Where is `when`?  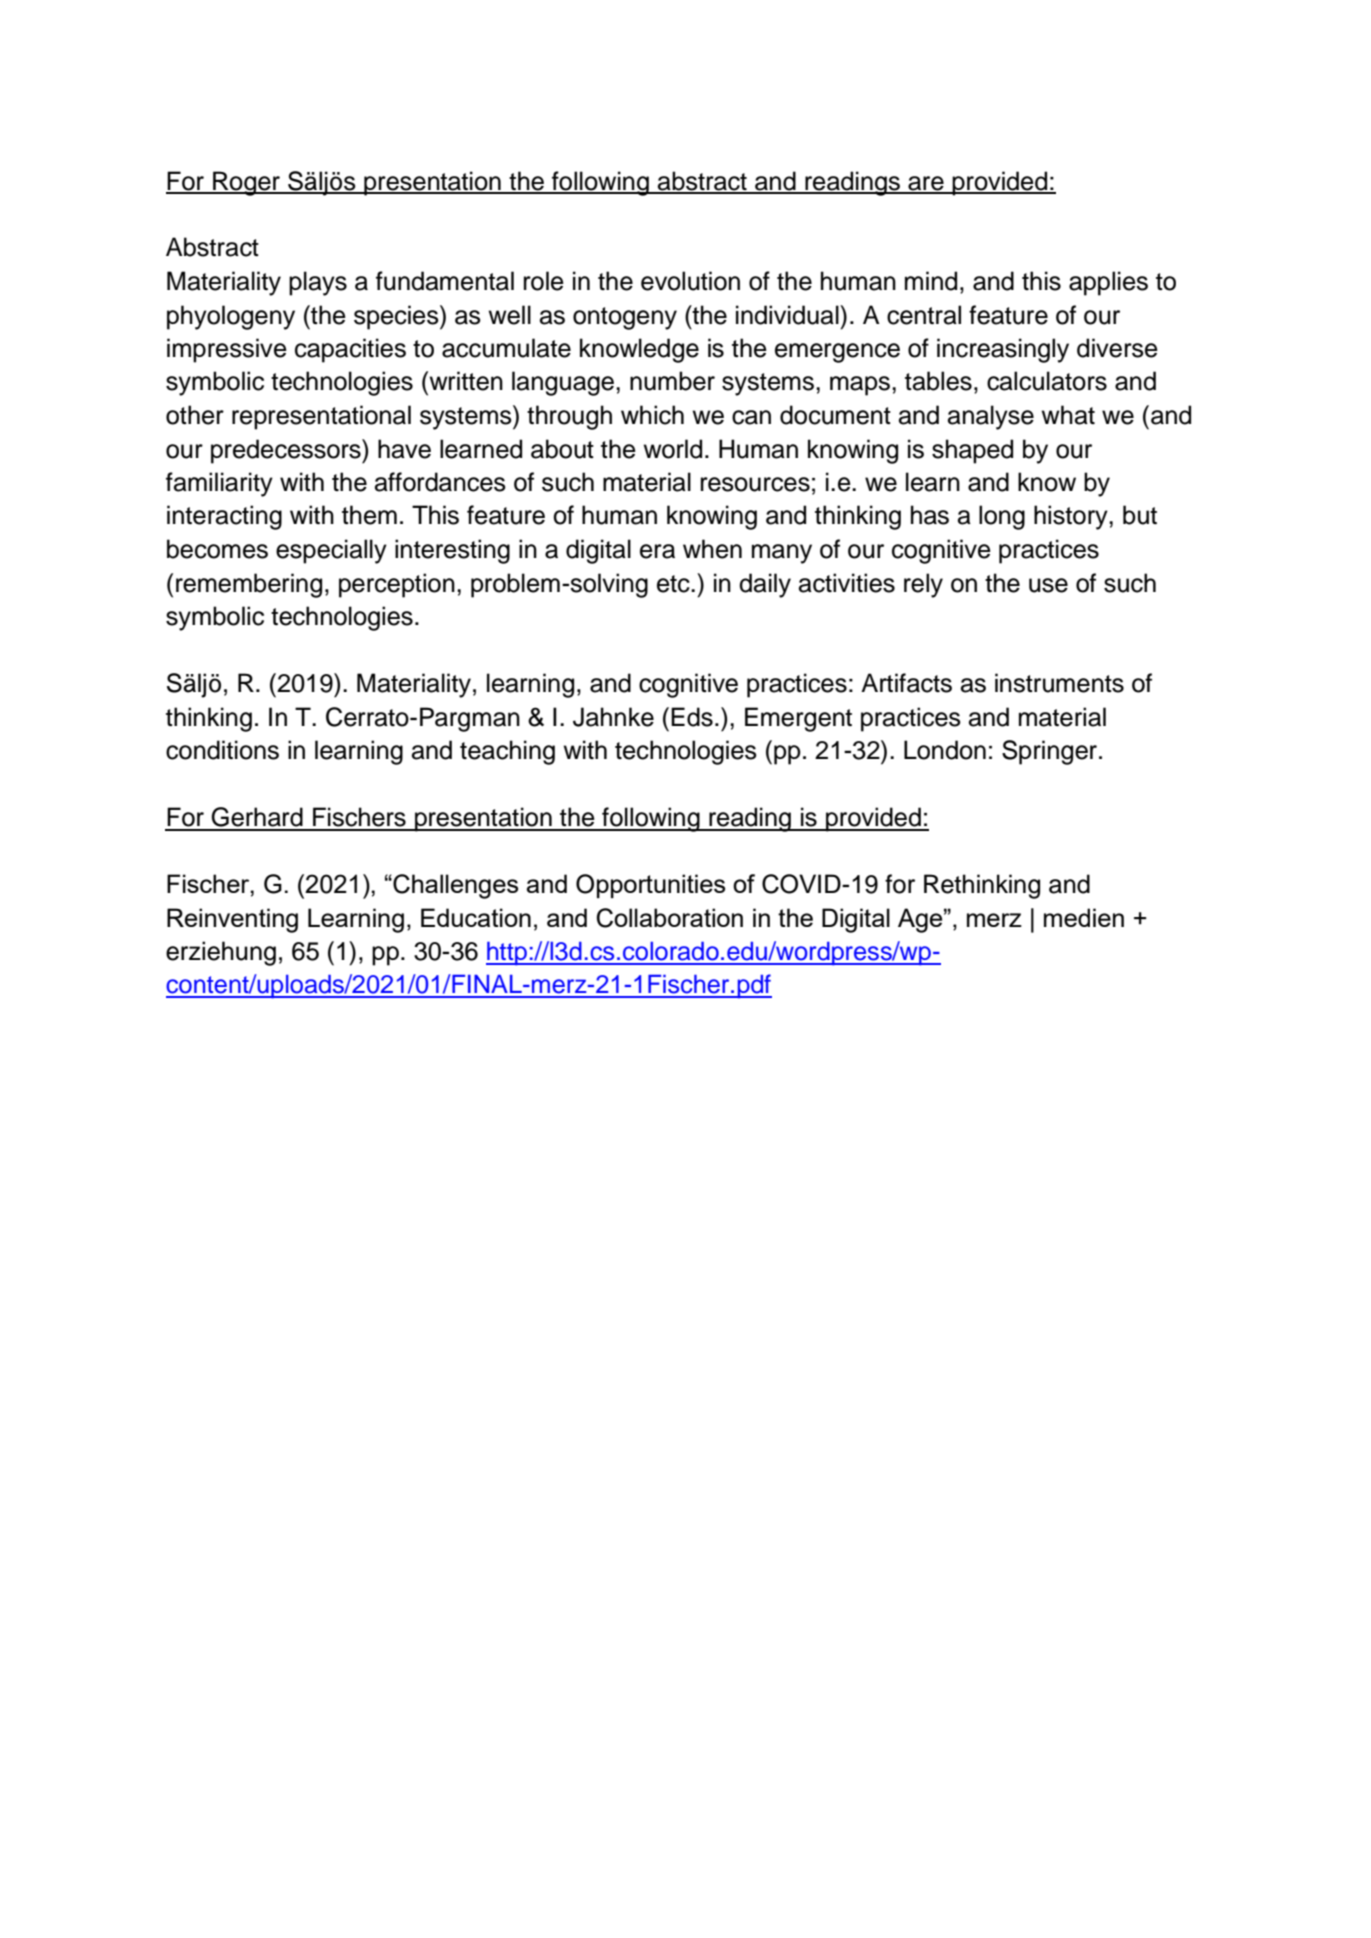 when is located at coordinates (712, 549).
